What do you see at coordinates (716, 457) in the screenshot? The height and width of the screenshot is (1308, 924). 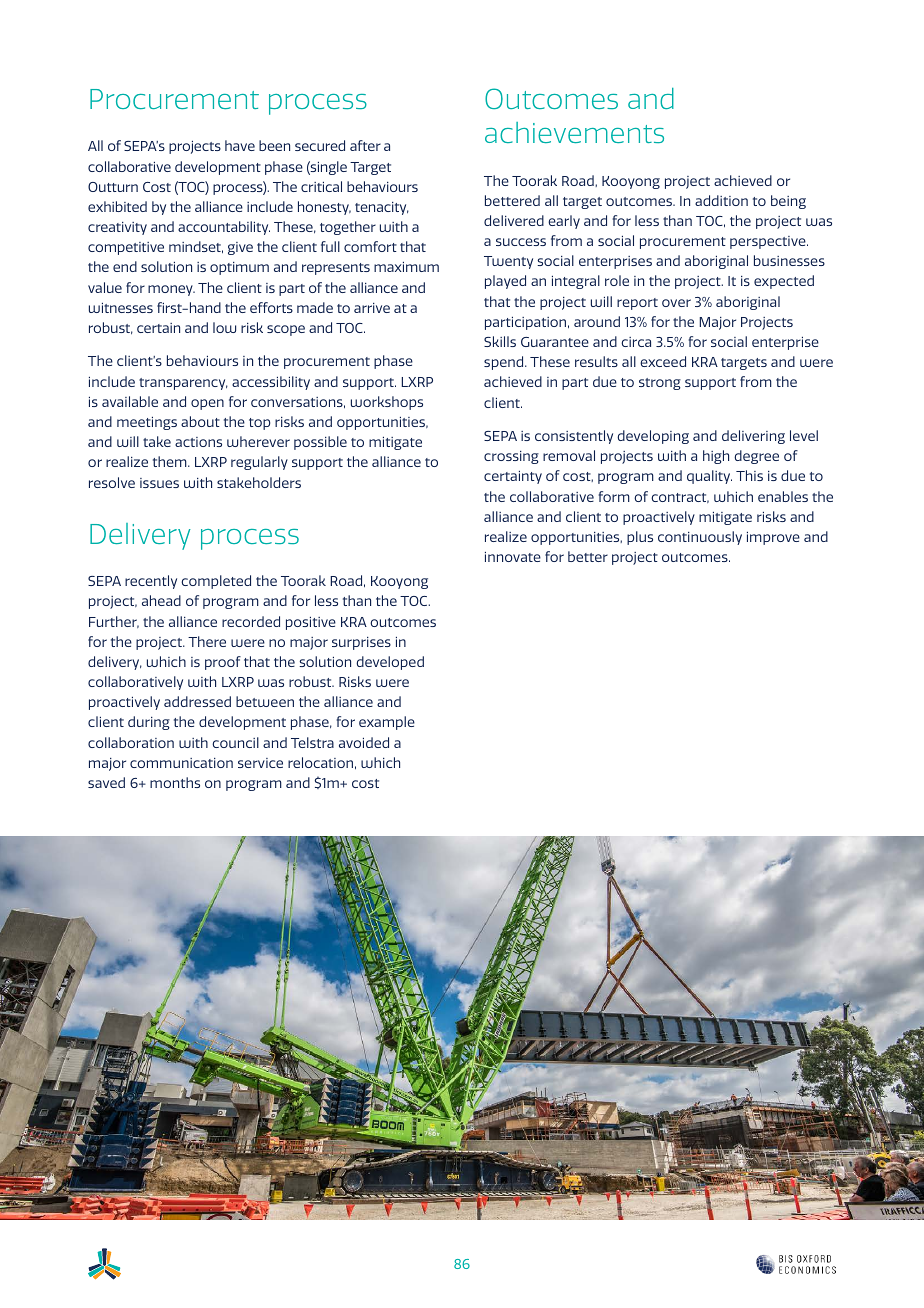 I see `high` at bounding box center [716, 457].
